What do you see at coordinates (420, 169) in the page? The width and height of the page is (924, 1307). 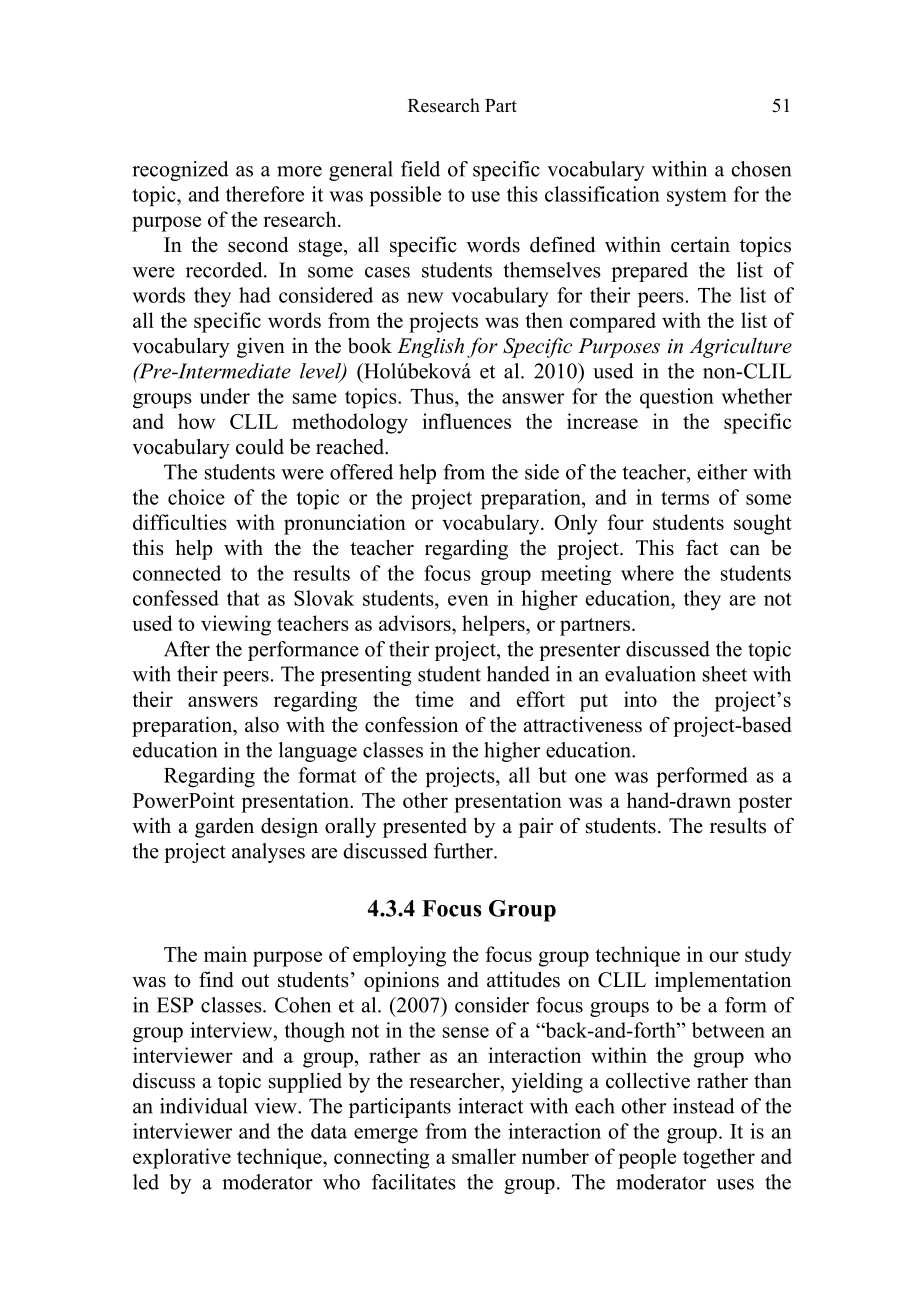 I see `field` at bounding box center [420, 169].
